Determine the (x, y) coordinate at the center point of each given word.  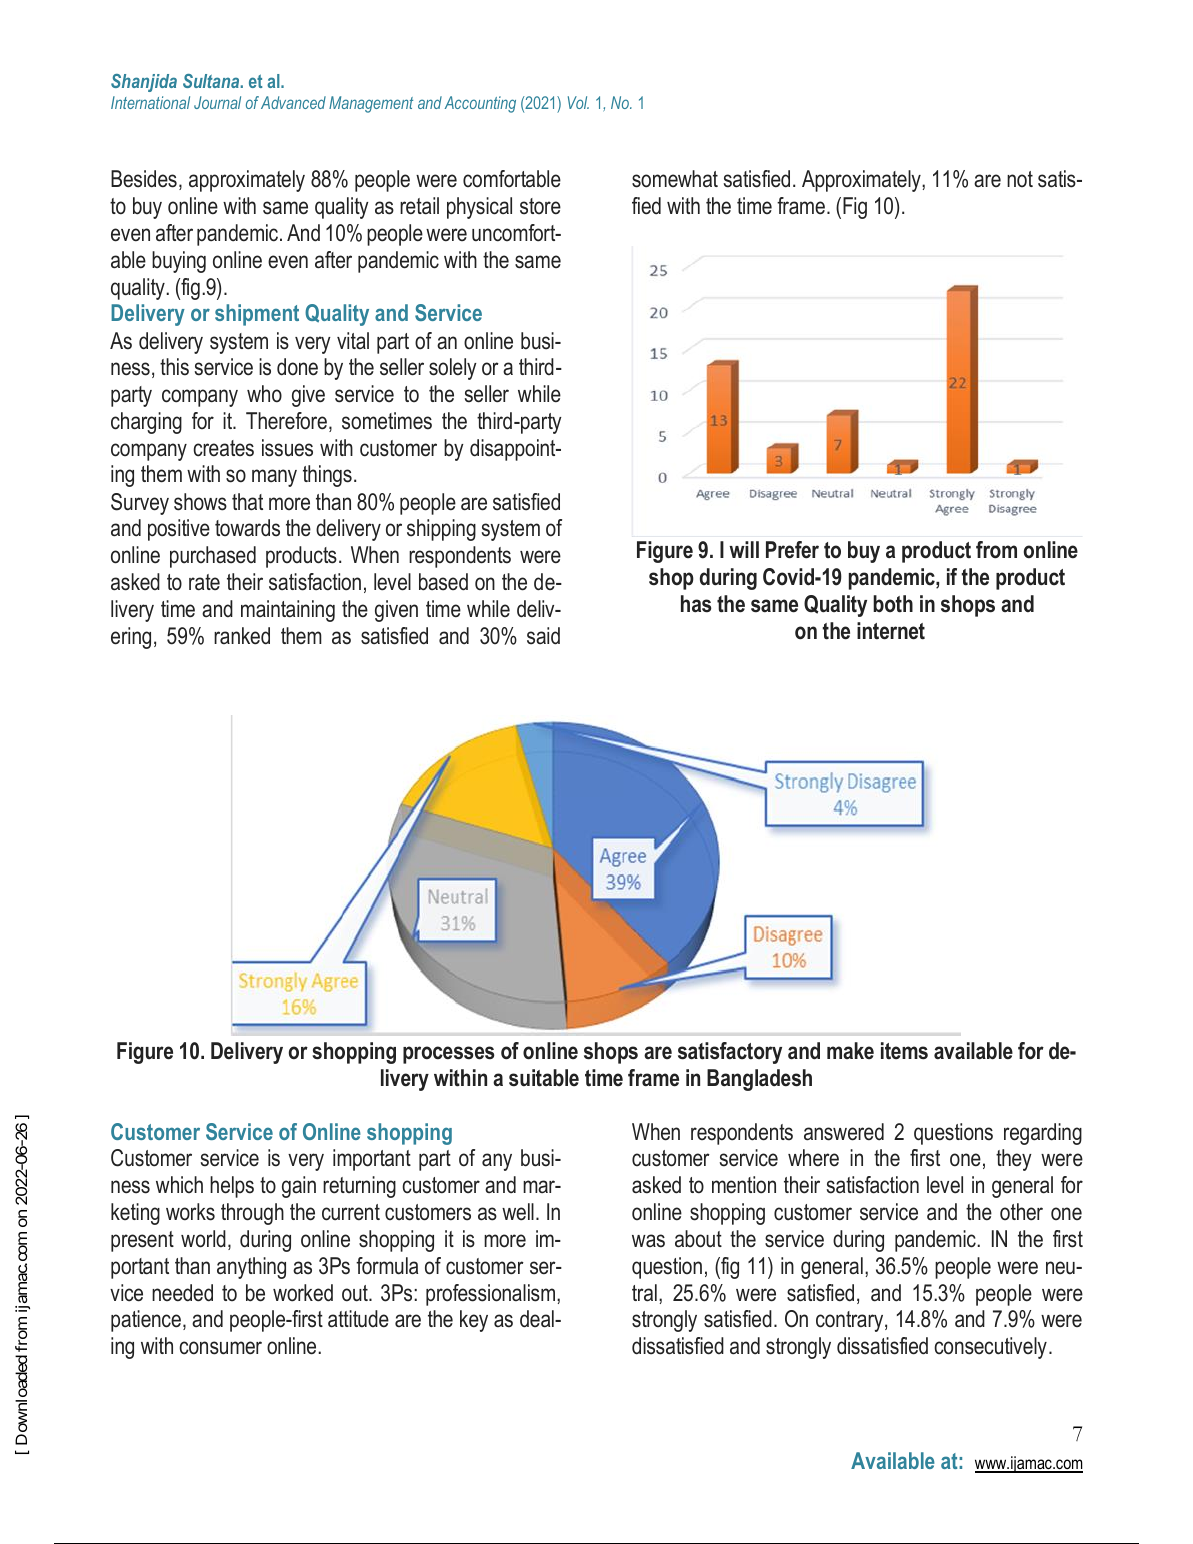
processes (448, 1055)
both (893, 604)
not (1020, 179)
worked (303, 1293)
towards (247, 528)
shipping (441, 530)
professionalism (492, 1295)
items (904, 1051)
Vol (578, 102)
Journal (217, 102)
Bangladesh (759, 1080)
